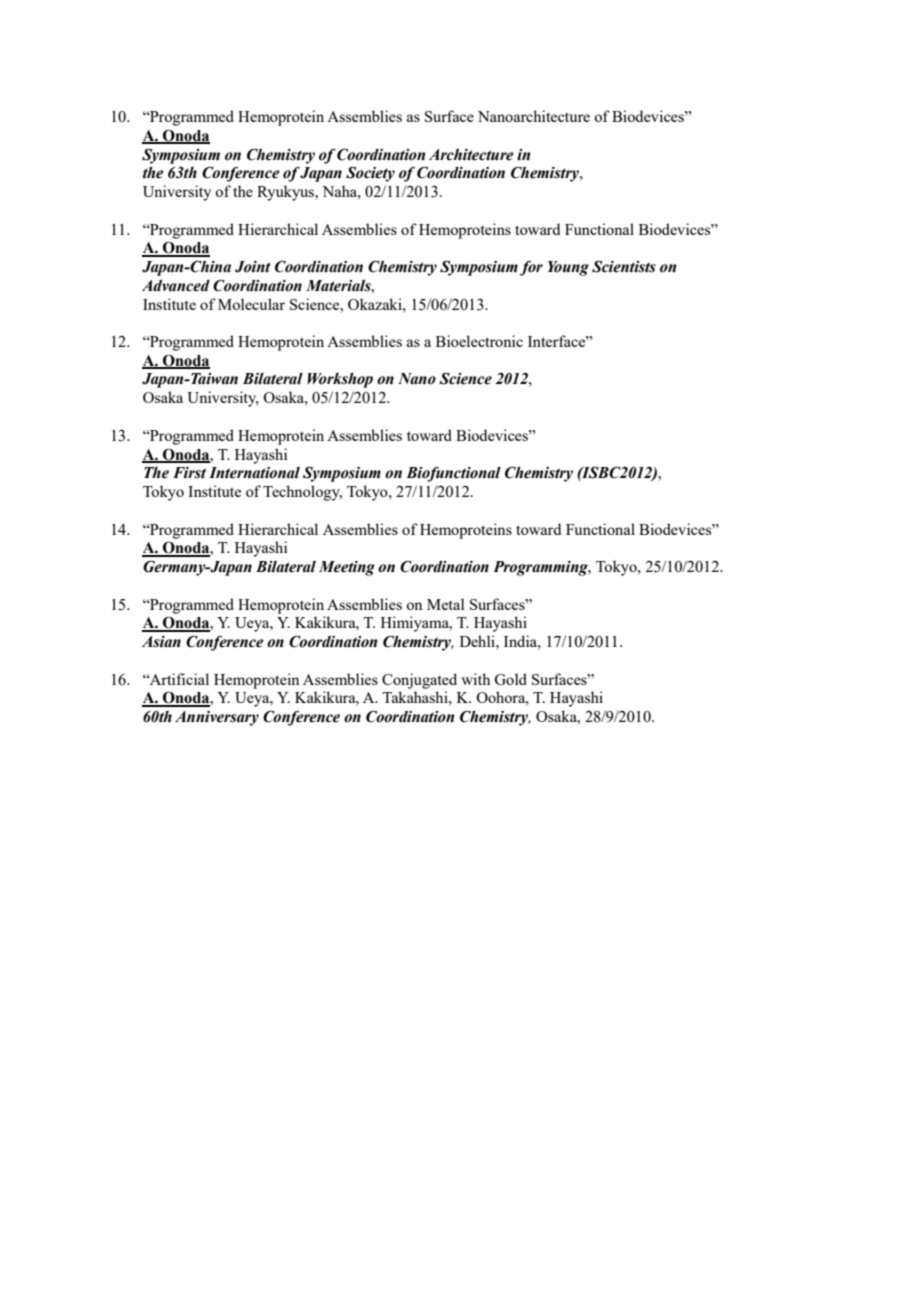  Describe the element at coordinates (370, 174) in the screenshot. I see `Society` at that location.
